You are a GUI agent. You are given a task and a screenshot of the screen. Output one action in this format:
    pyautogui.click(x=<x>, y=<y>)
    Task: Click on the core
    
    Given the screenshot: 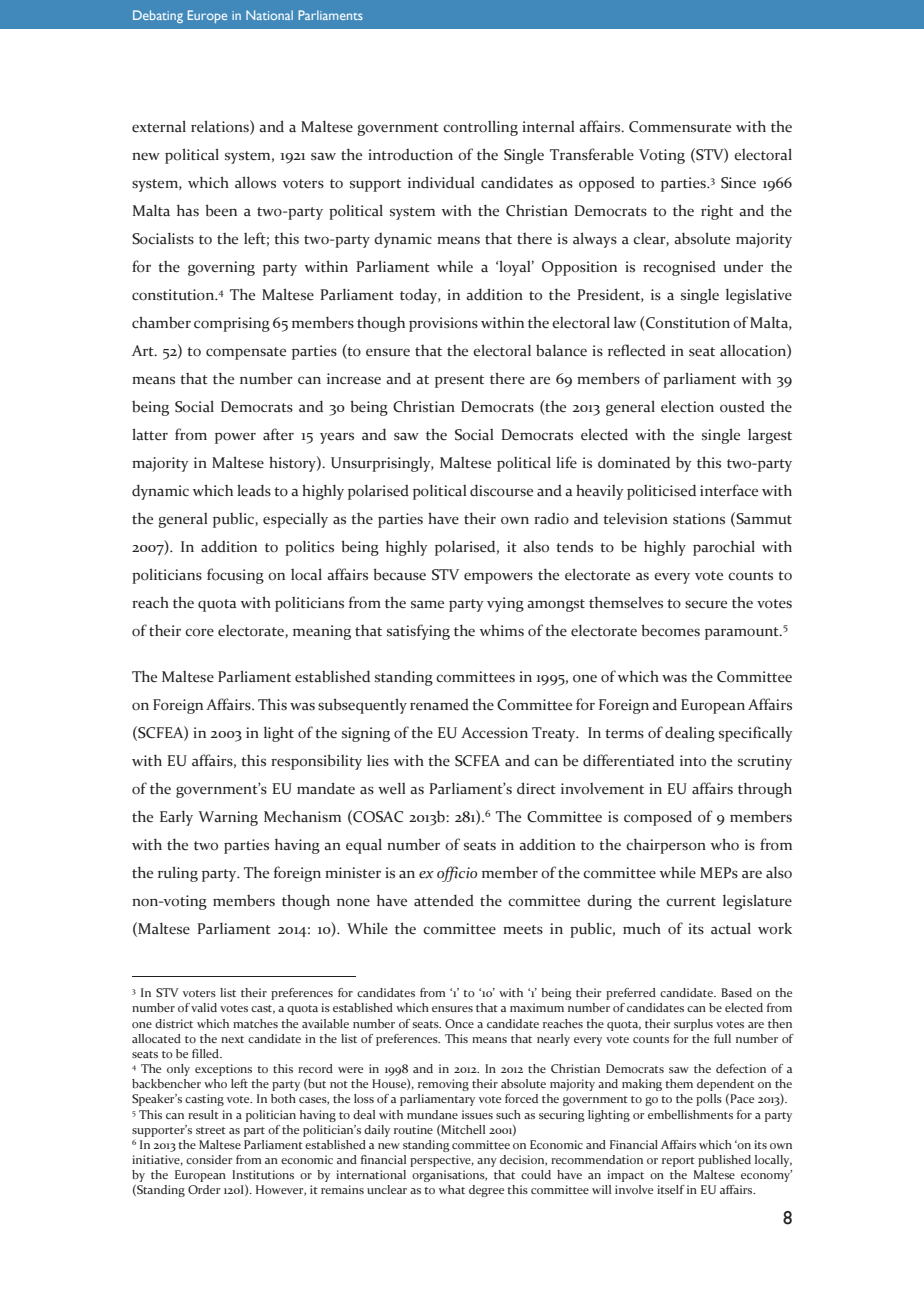 What is the action you would take?
    pyautogui.click(x=199, y=632)
